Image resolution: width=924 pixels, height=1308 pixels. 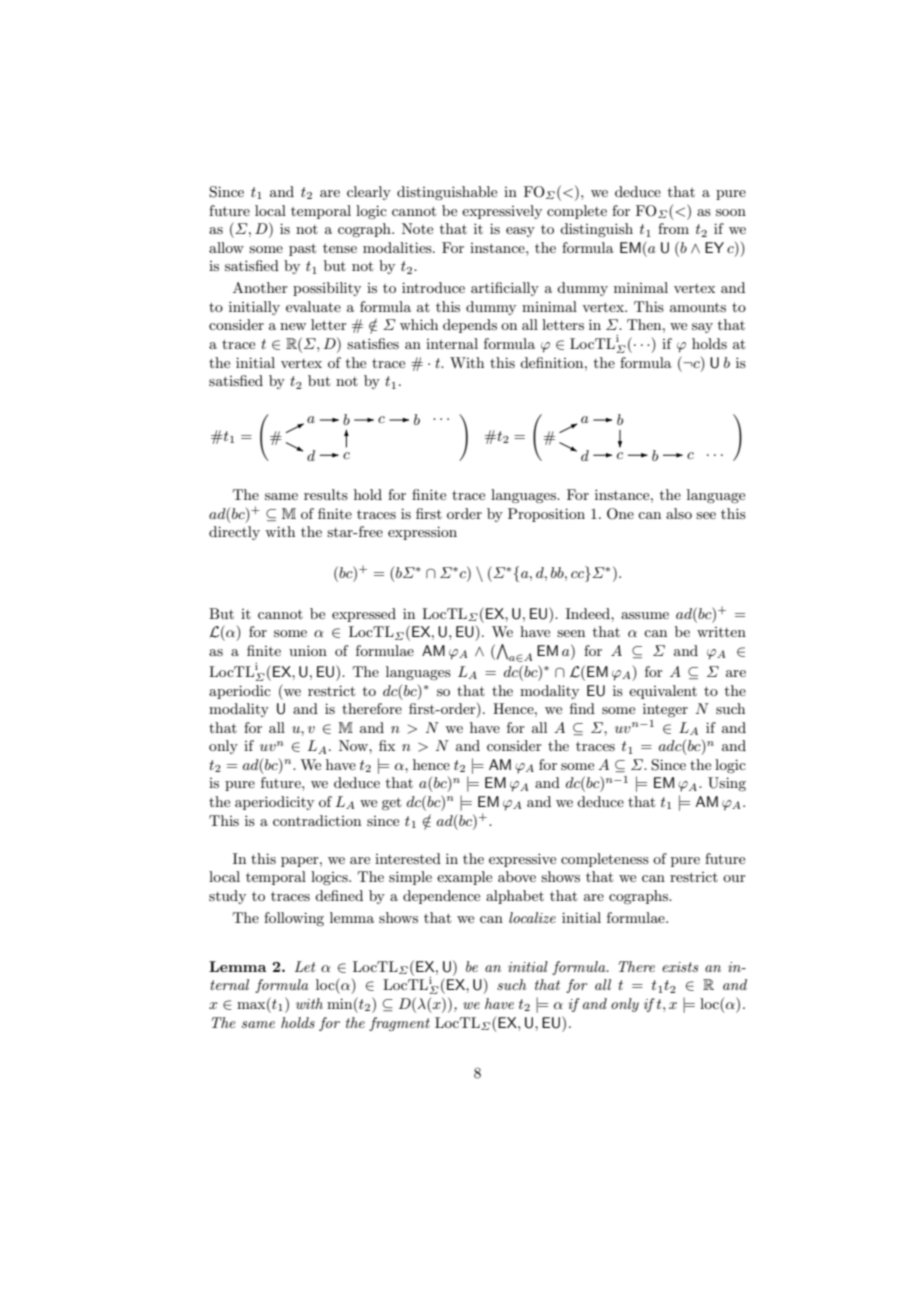 I want to click on from, so click(x=673, y=228).
